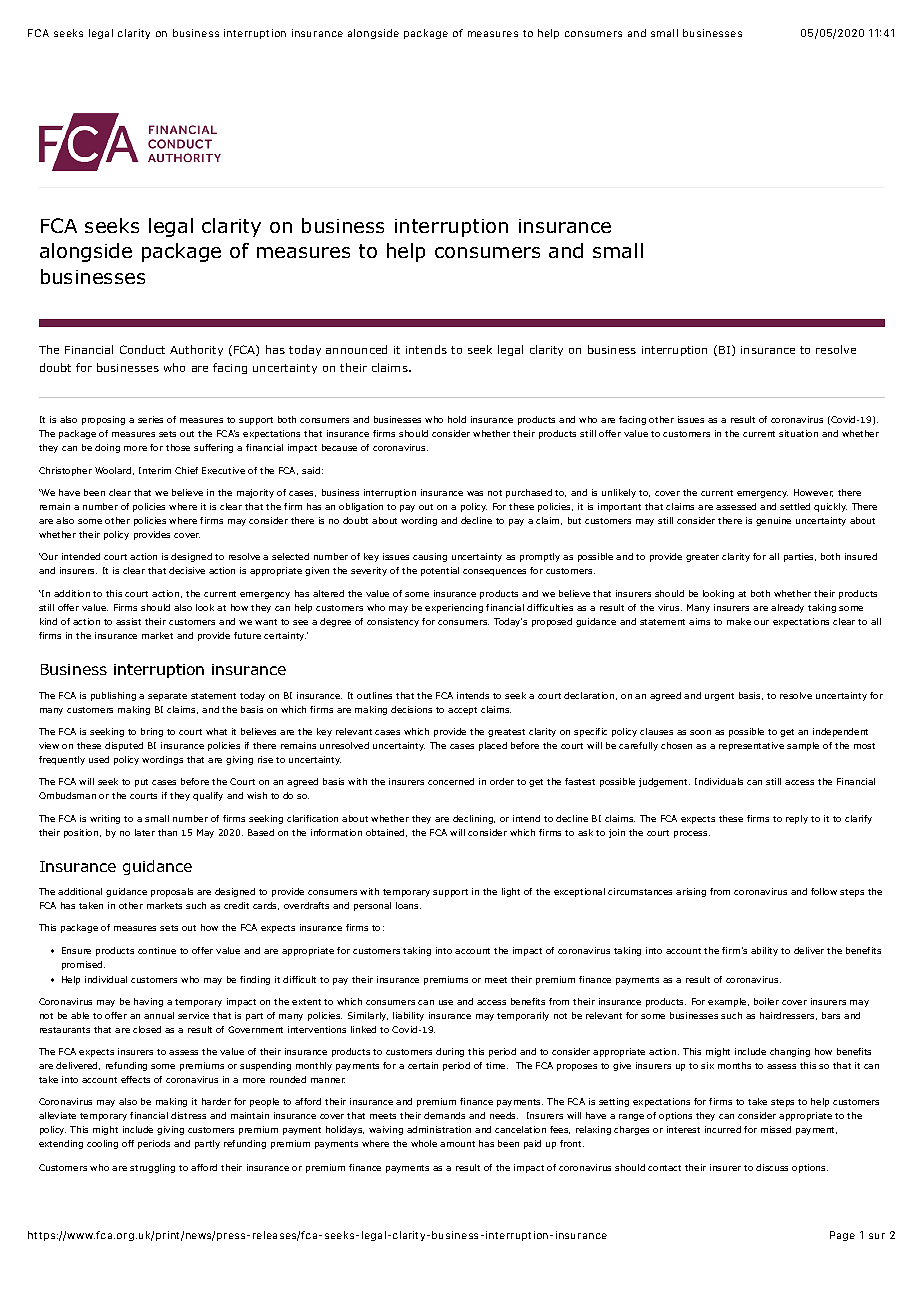 The height and width of the screenshot is (1308, 924). Describe the element at coordinates (142, 349) in the screenshot. I see `Conduct` at that location.
